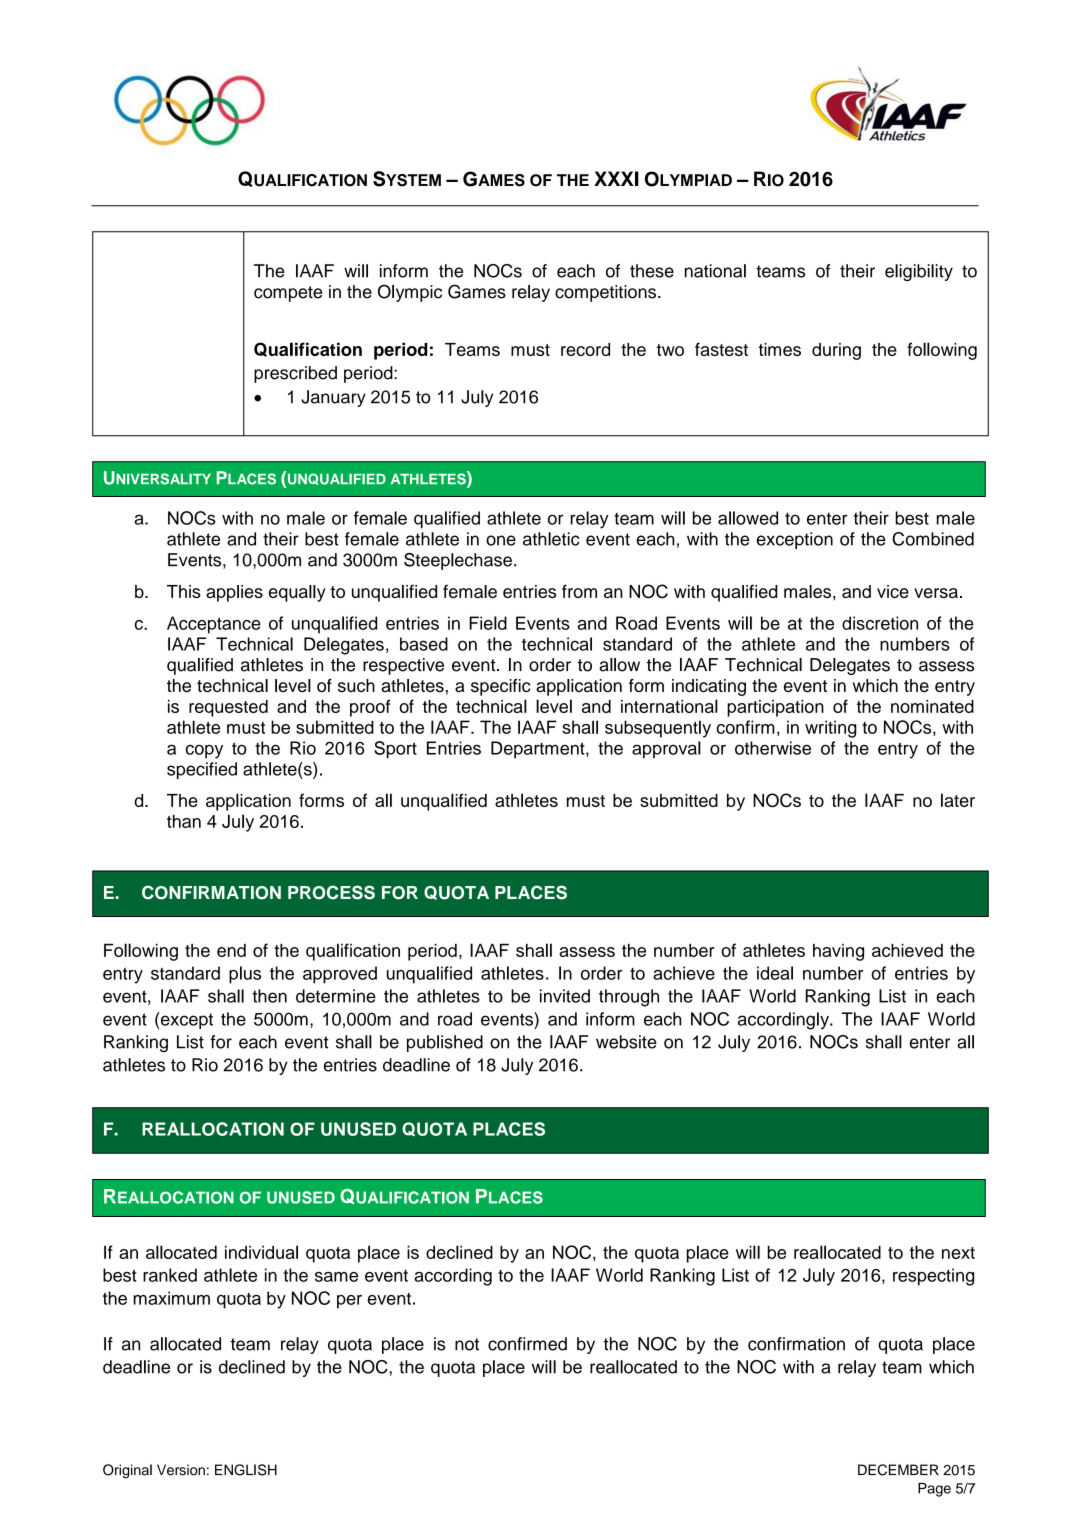 This page has height=1524, width=1078. I want to click on eligibility, so click(919, 272).
